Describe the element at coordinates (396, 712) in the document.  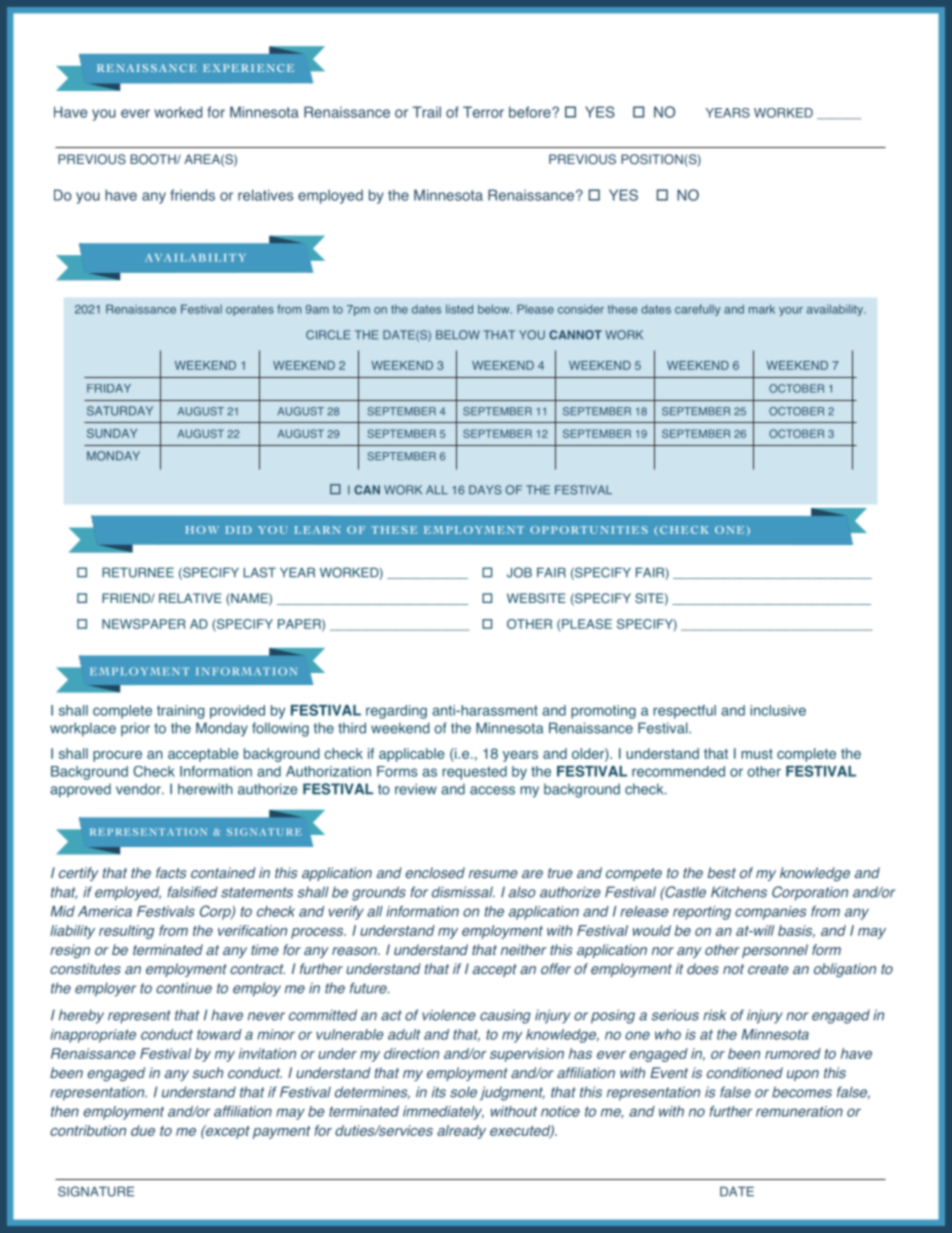
I see `regarding` at that location.
